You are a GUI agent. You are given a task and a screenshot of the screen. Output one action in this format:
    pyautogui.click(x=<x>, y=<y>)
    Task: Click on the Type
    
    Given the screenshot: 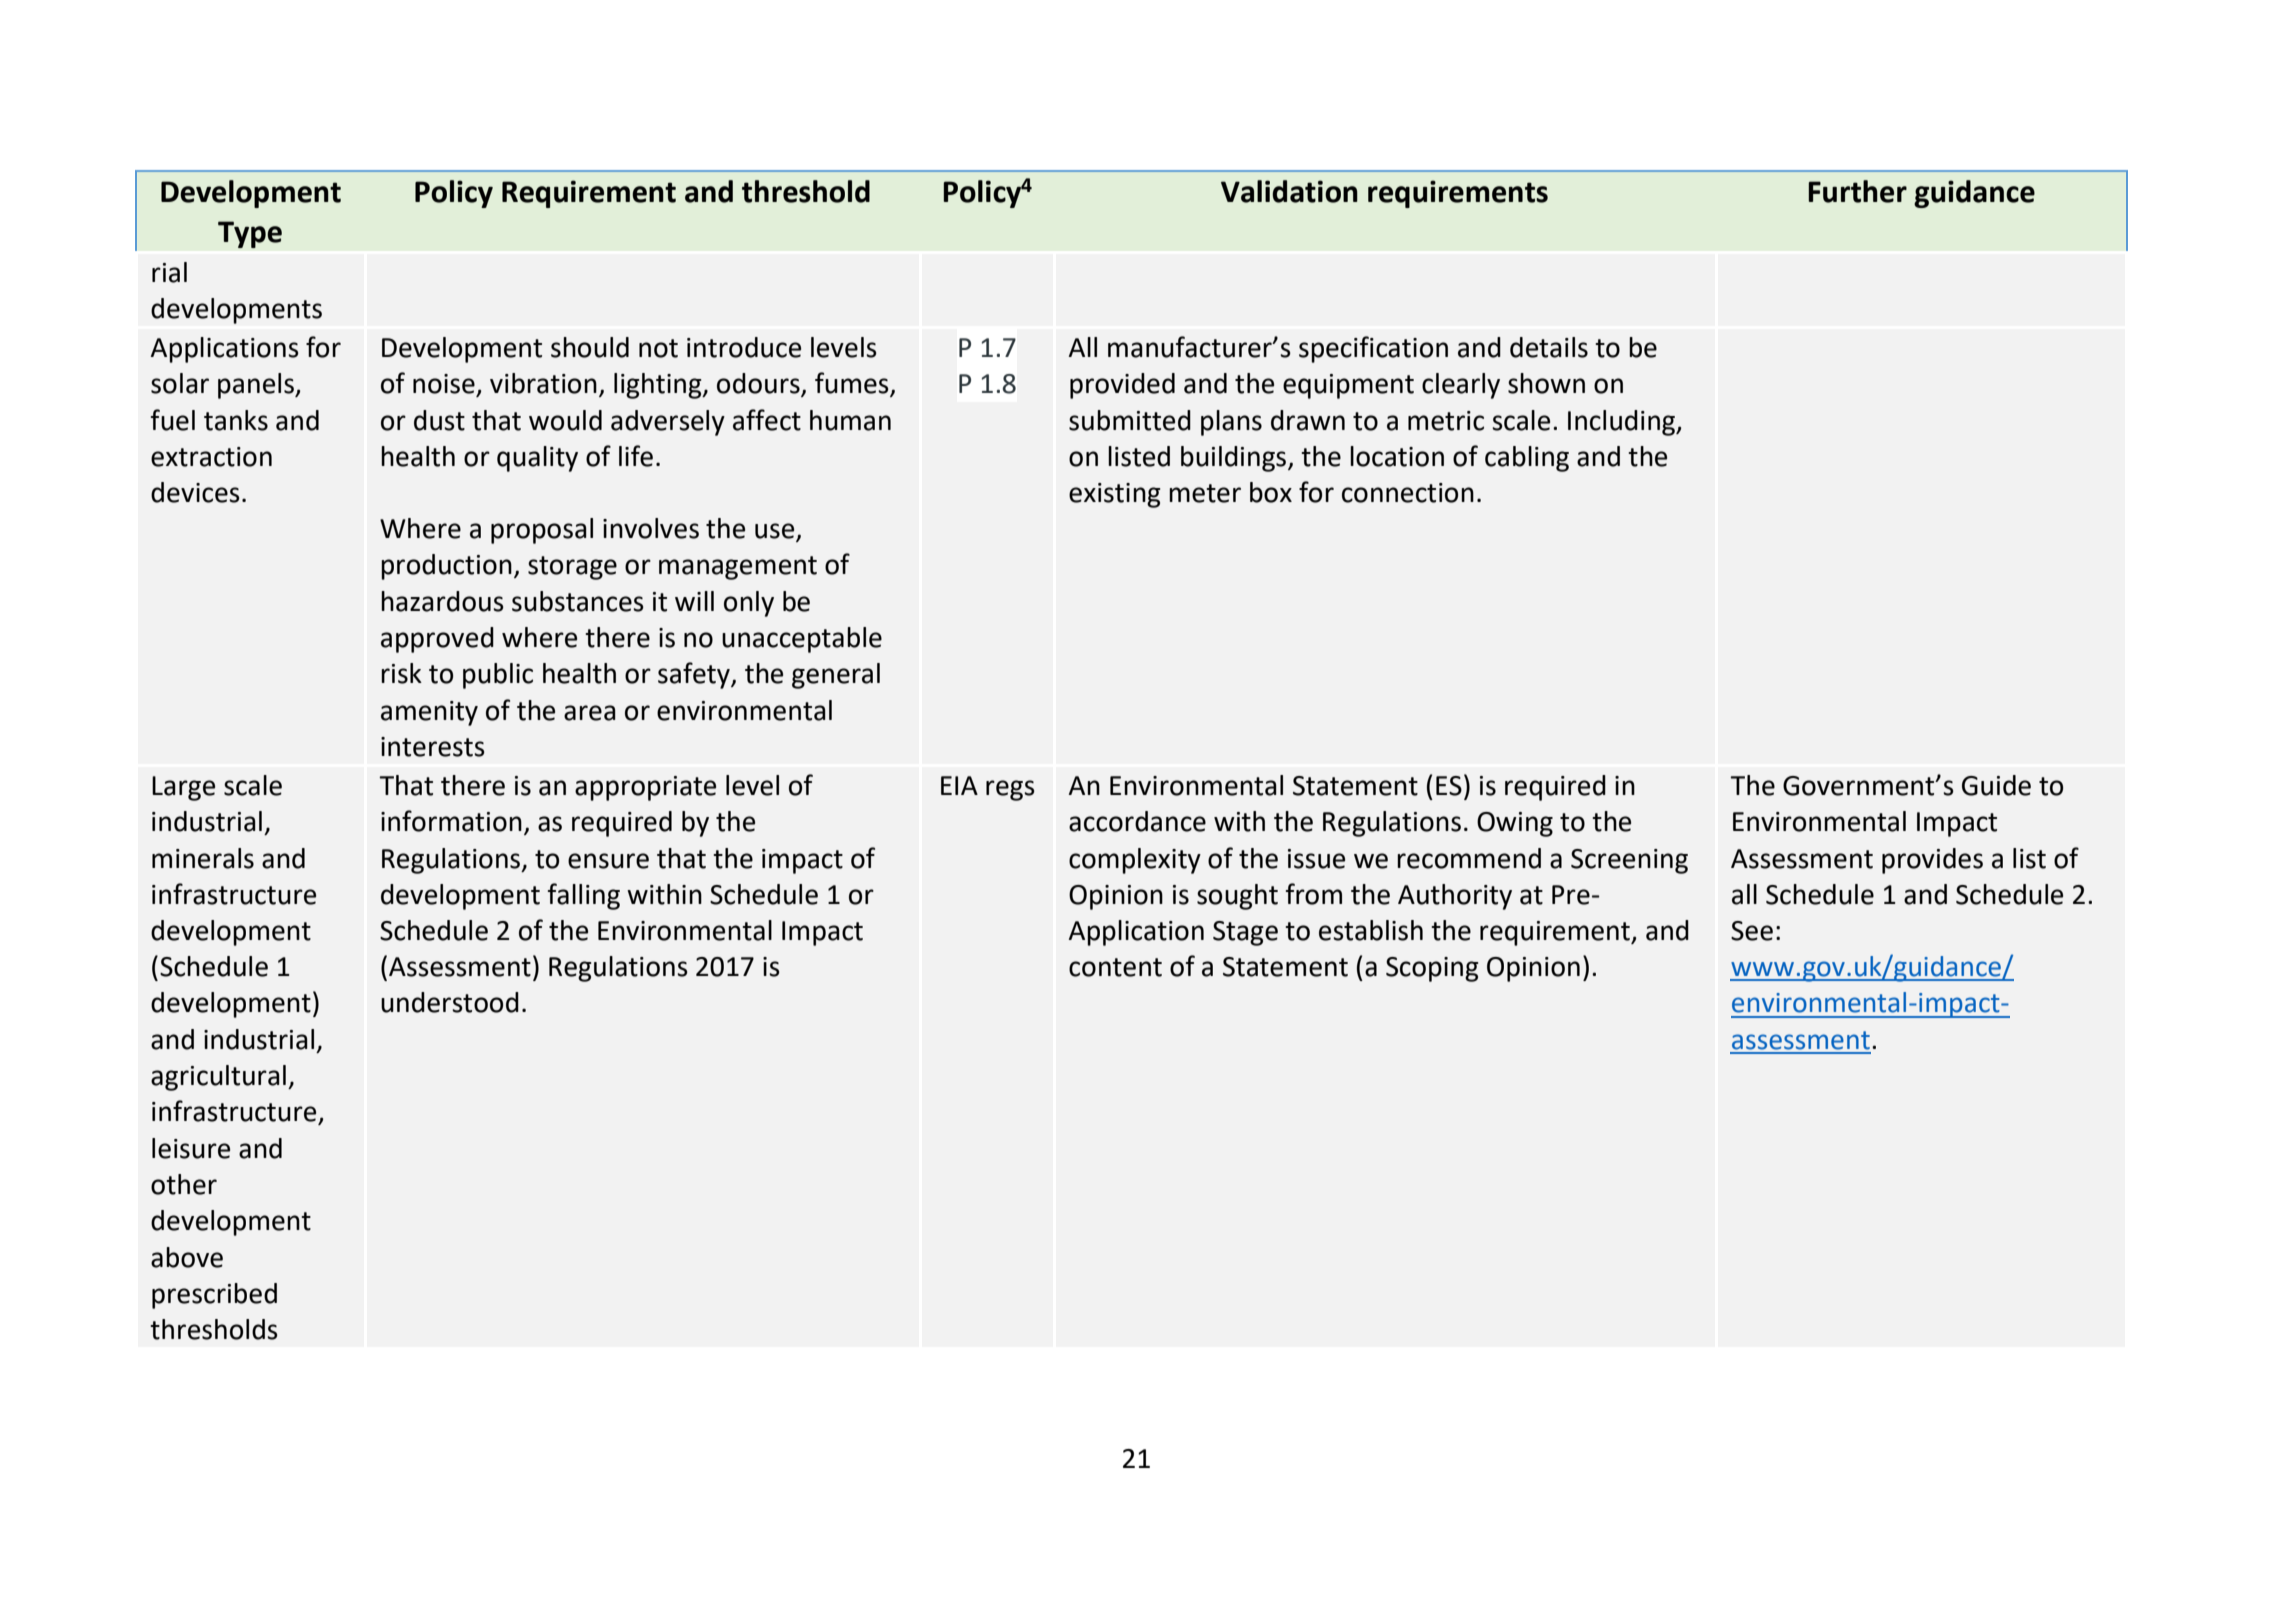 What is the action you would take?
    pyautogui.click(x=250, y=234)
